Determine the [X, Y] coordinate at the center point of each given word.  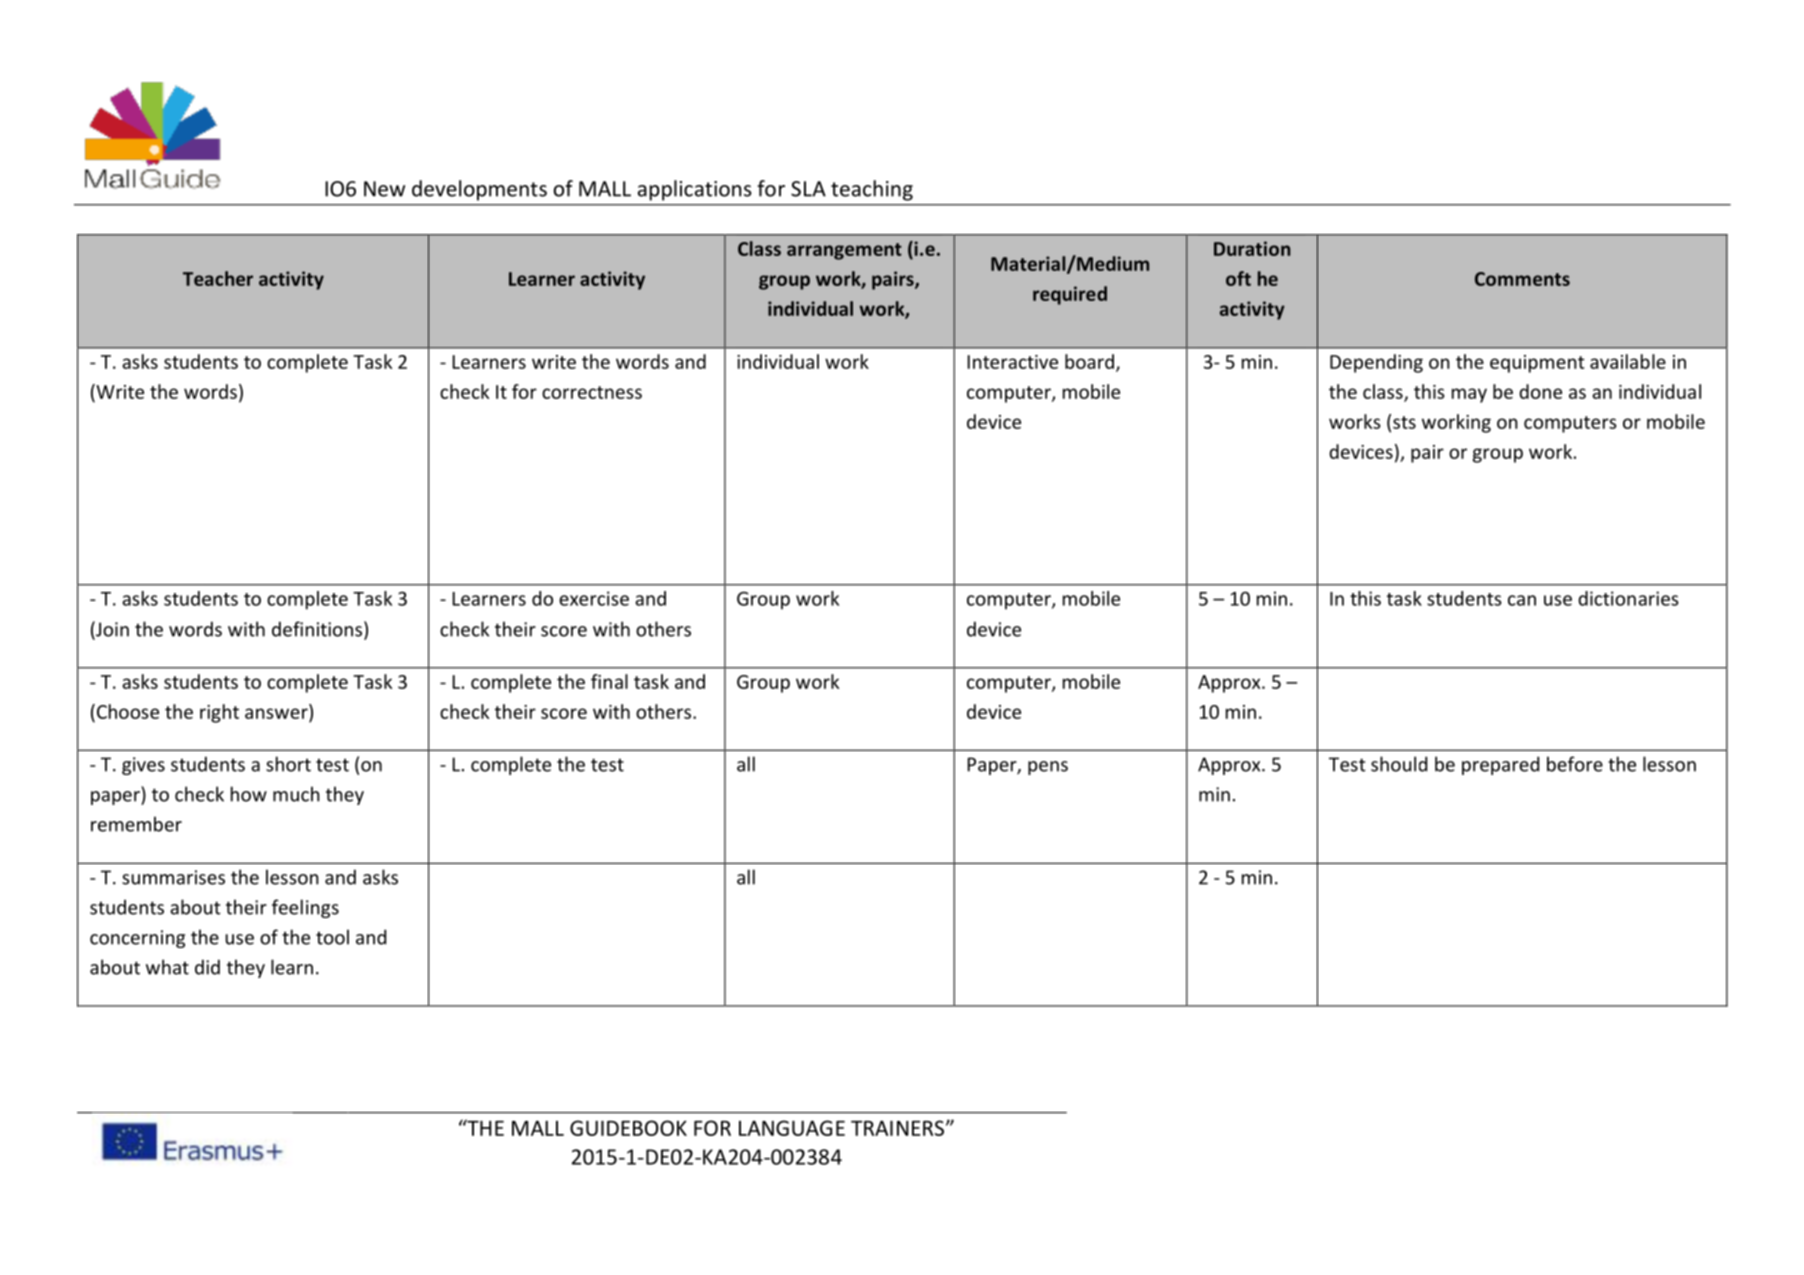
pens [1048, 768]
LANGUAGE [792, 1128]
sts [1404, 422]
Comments [1522, 279]
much [296, 794]
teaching [872, 190]
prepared [1500, 765]
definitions [318, 630]
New [384, 189]
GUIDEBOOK [628, 1128]
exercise [594, 598]
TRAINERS [897, 1128]
